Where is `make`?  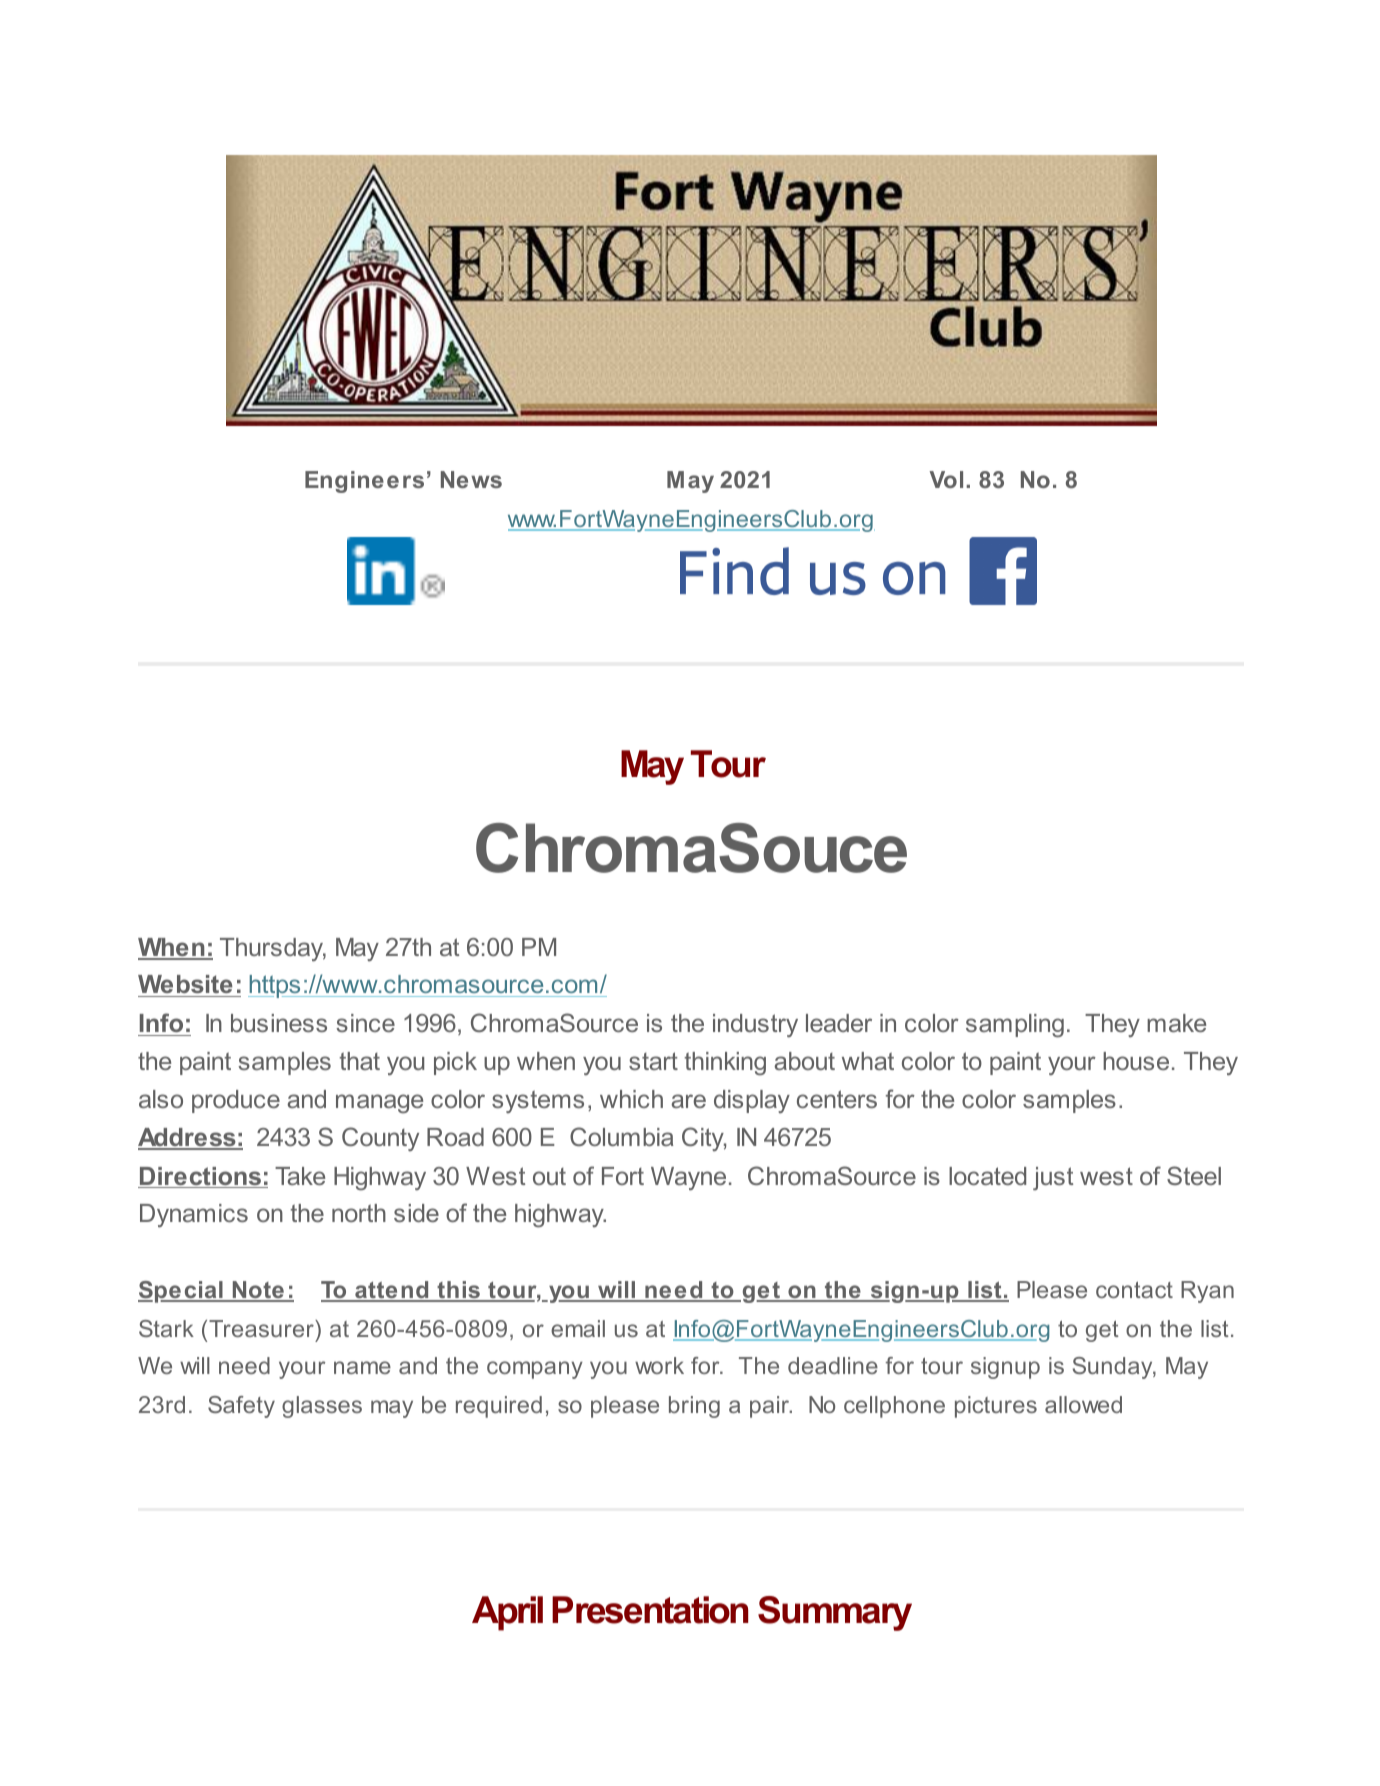 make is located at coordinates (1176, 1023).
